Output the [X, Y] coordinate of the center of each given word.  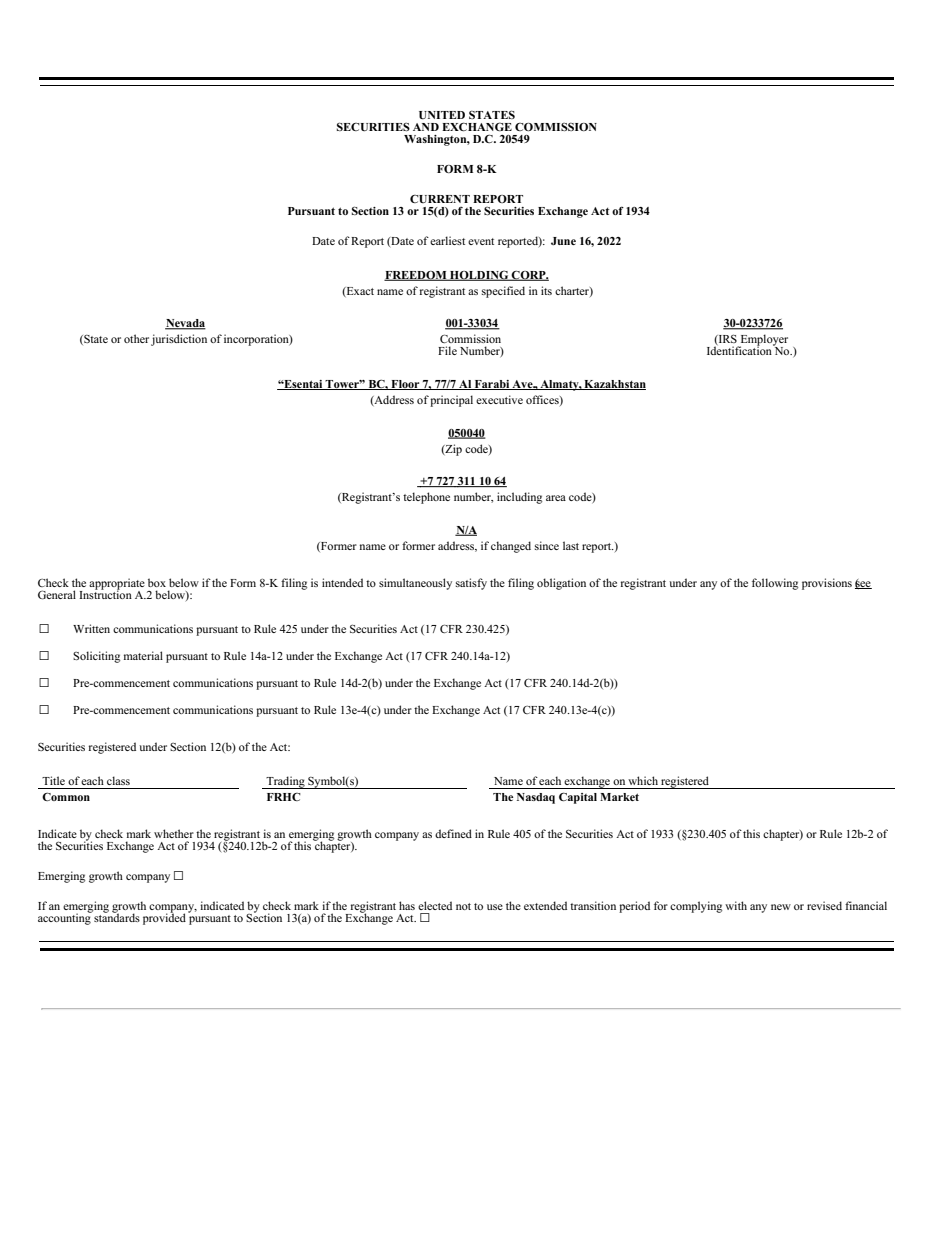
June [563, 241]
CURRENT [440, 199]
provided [164, 918]
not [463, 906]
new [781, 907]
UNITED [442, 115]
